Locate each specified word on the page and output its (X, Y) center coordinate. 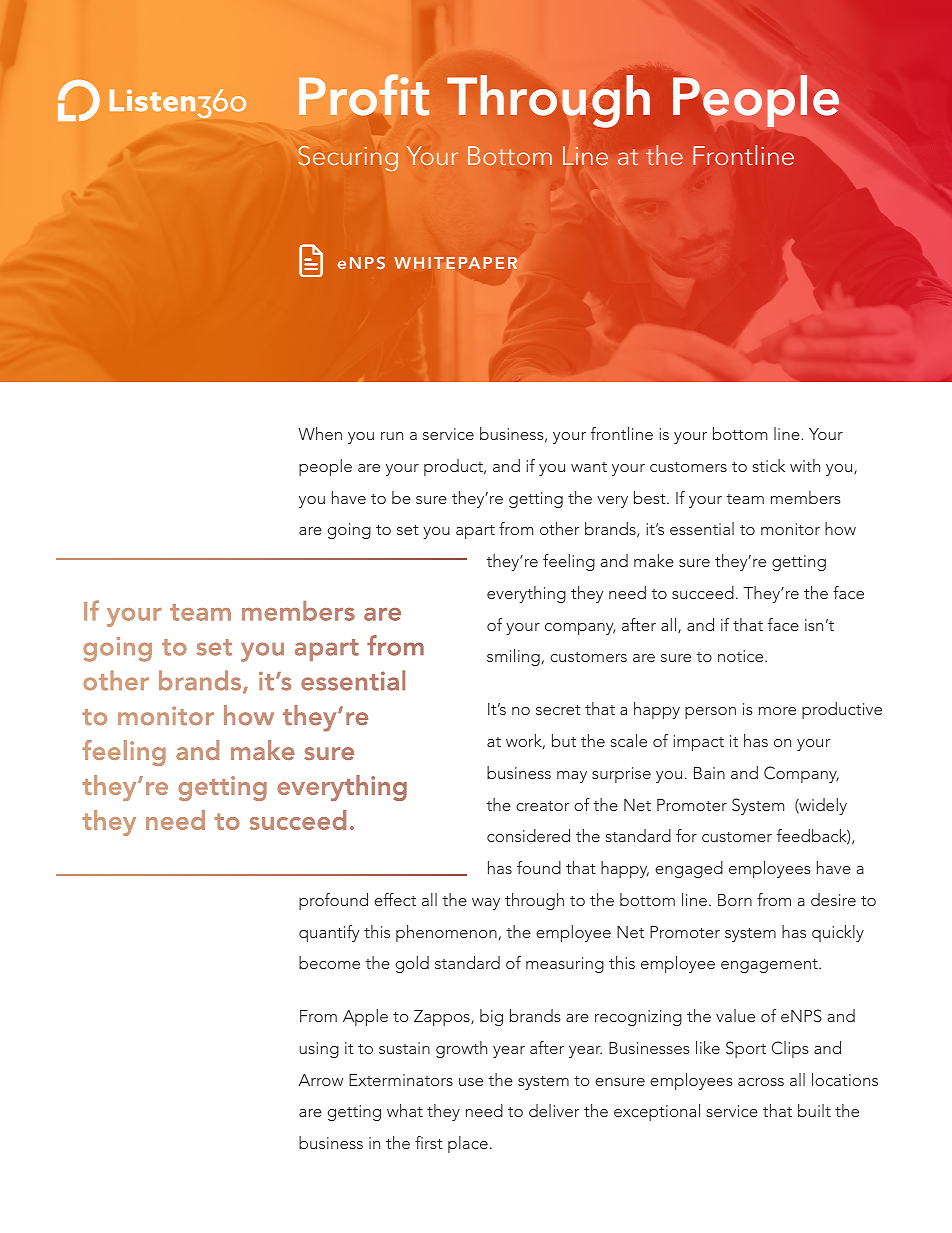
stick (768, 465)
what (405, 1110)
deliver (554, 1110)
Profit (364, 95)
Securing (348, 159)
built (814, 1110)
